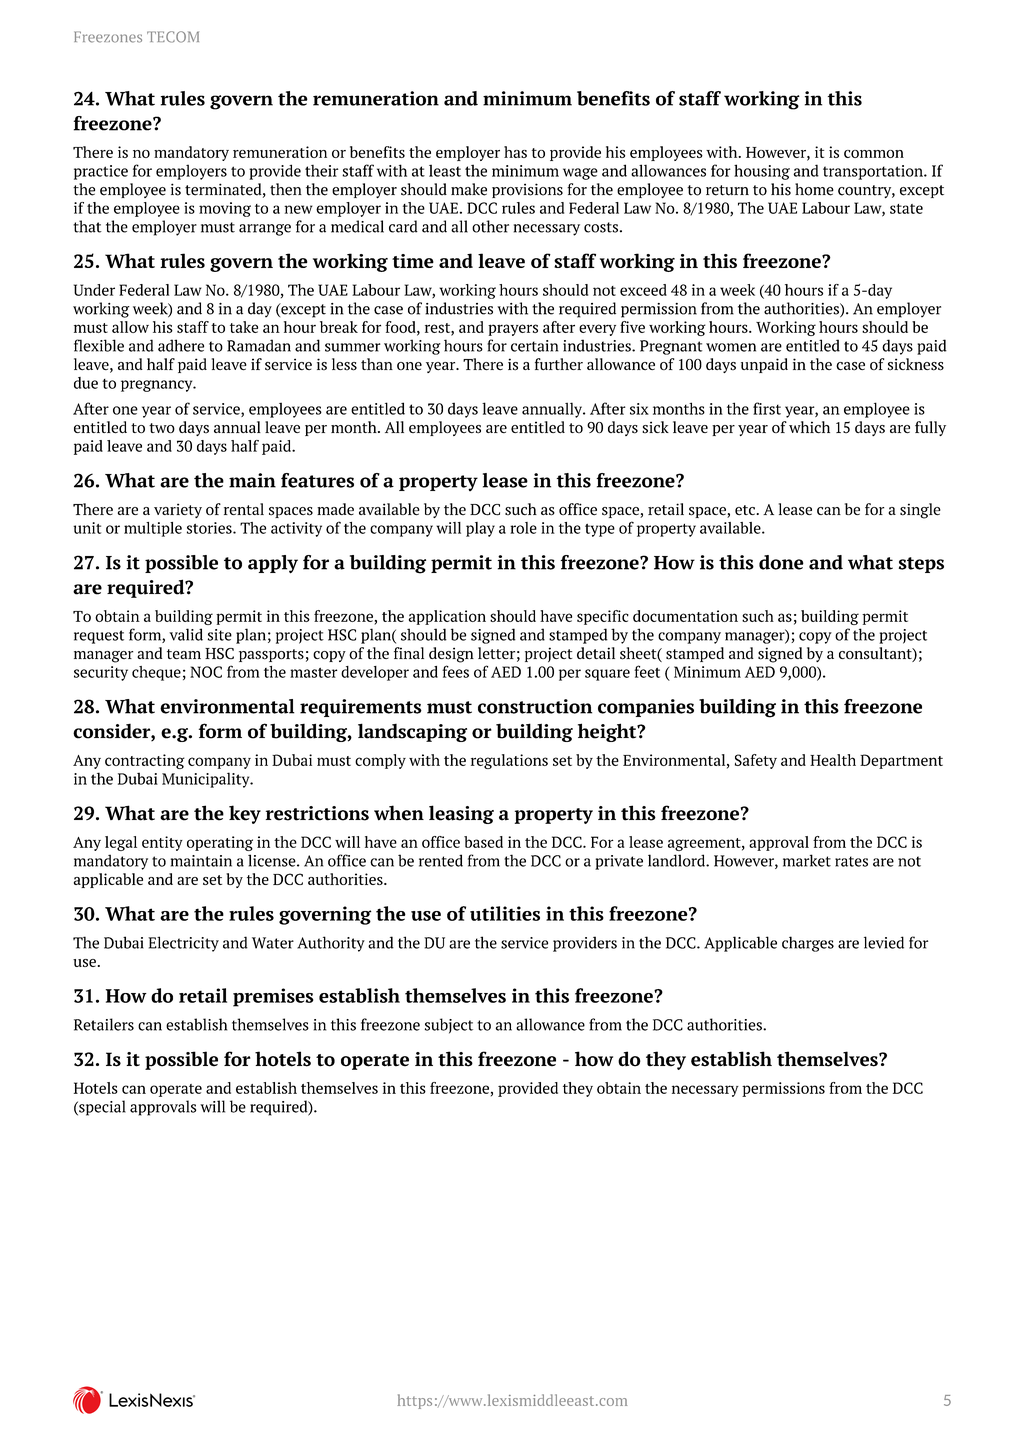 Image resolution: width=1025 pixels, height=1449 pixels. What do you see at coordinates (808, 944) in the page?
I see `charges` at bounding box center [808, 944].
